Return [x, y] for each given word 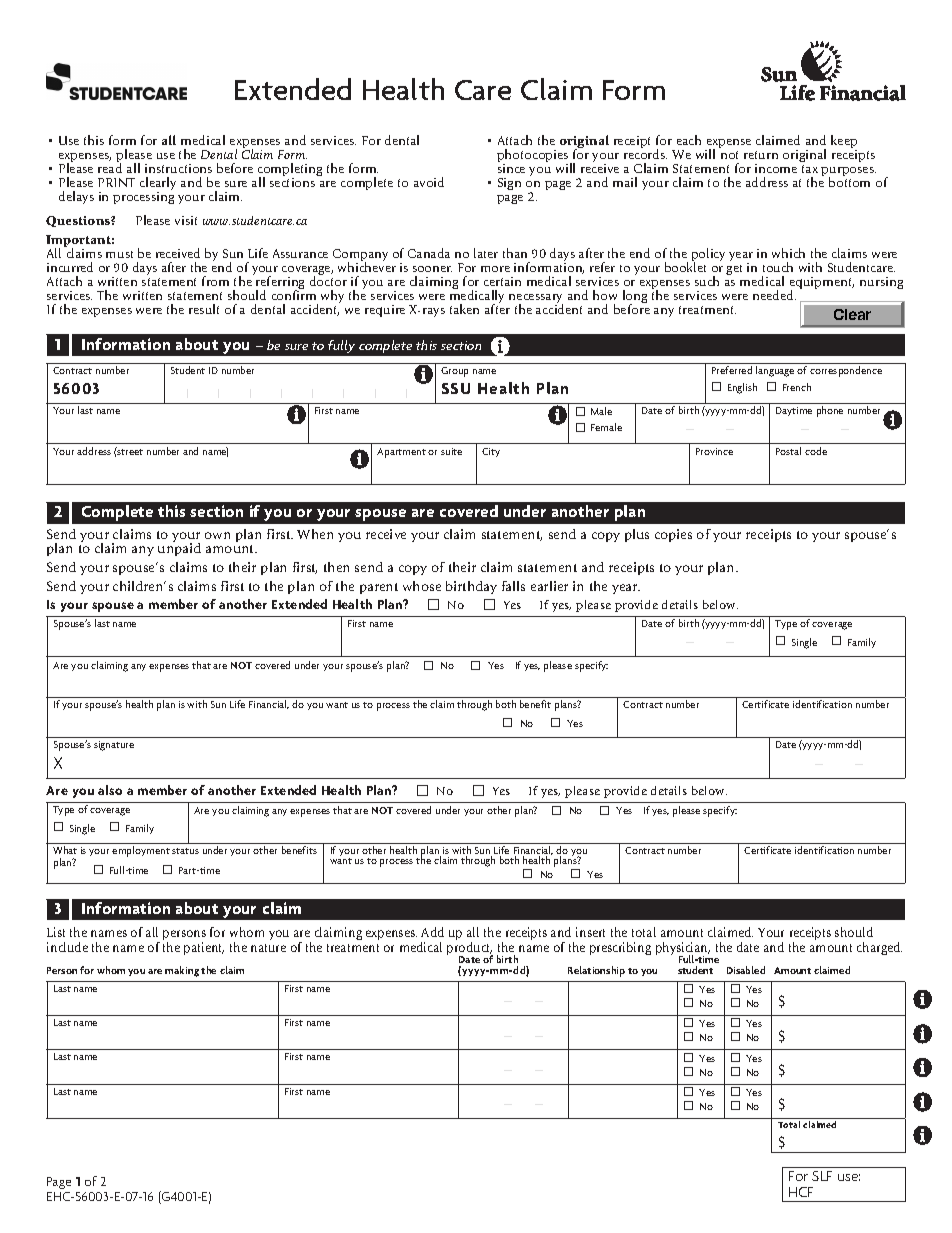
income [776, 168]
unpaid [179, 548]
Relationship [596, 971]
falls [513, 586]
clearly [158, 185]
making [182, 971]
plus [637, 535]
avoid [429, 182]
